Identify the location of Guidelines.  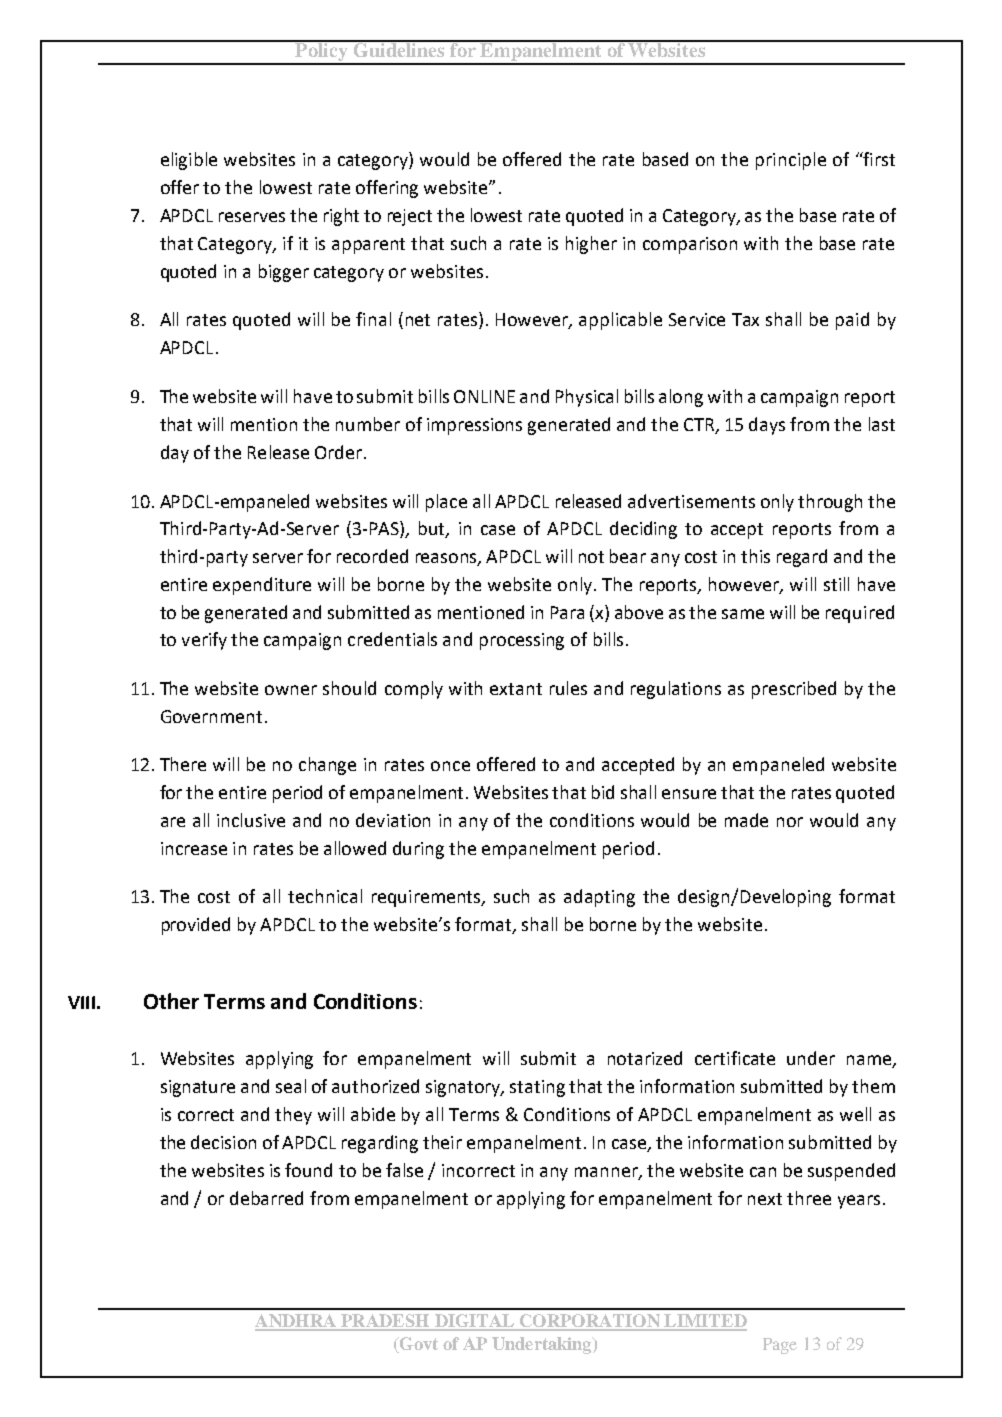
(399, 49).
